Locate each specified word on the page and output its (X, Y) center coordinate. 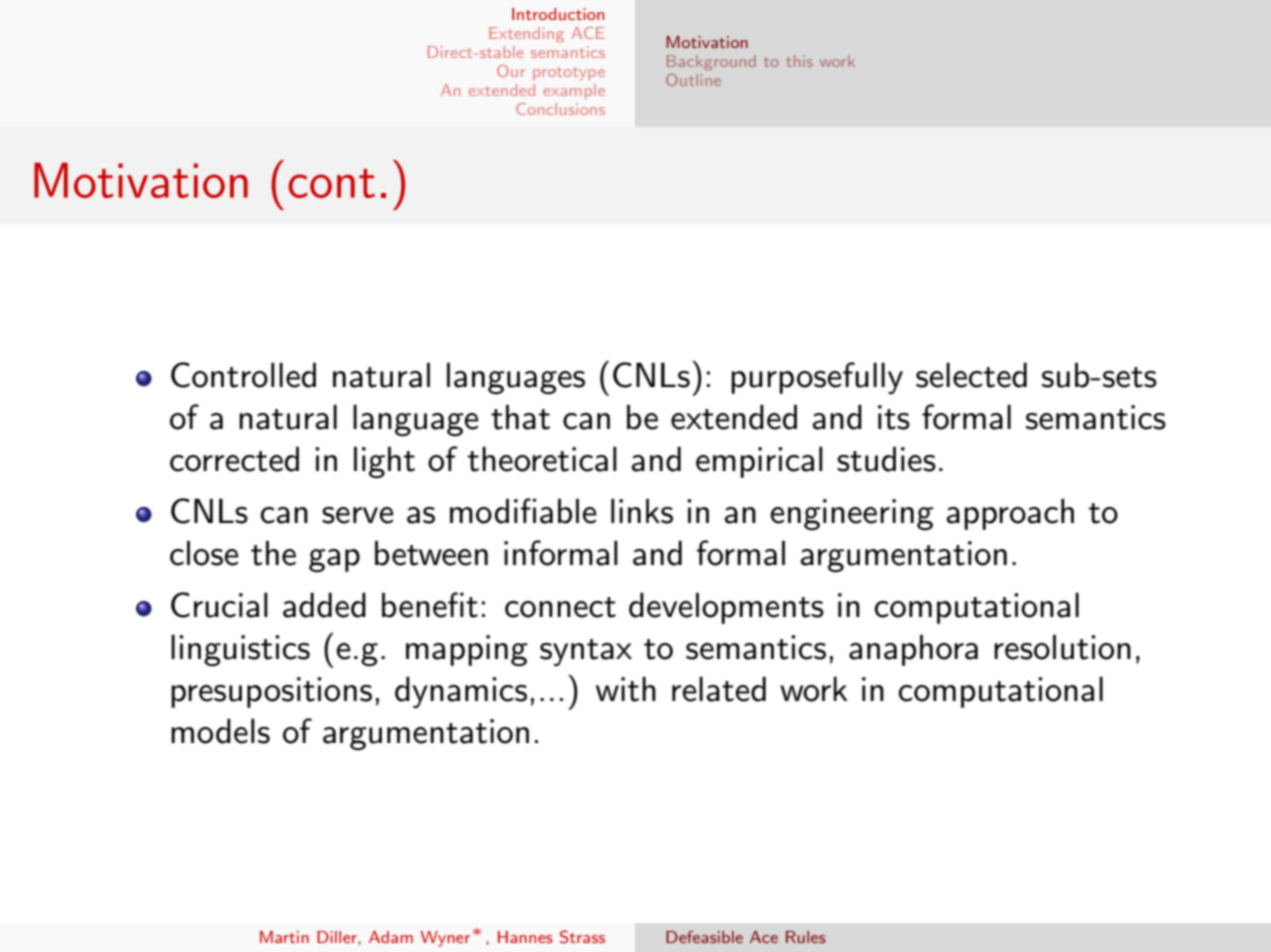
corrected (234, 459)
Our (511, 71)
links (642, 511)
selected (971, 375)
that (520, 417)
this (799, 61)
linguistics (240, 650)
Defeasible (704, 937)
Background (711, 63)
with (626, 689)
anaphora (913, 650)
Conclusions (560, 109)
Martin (284, 937)
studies (886, 459)
